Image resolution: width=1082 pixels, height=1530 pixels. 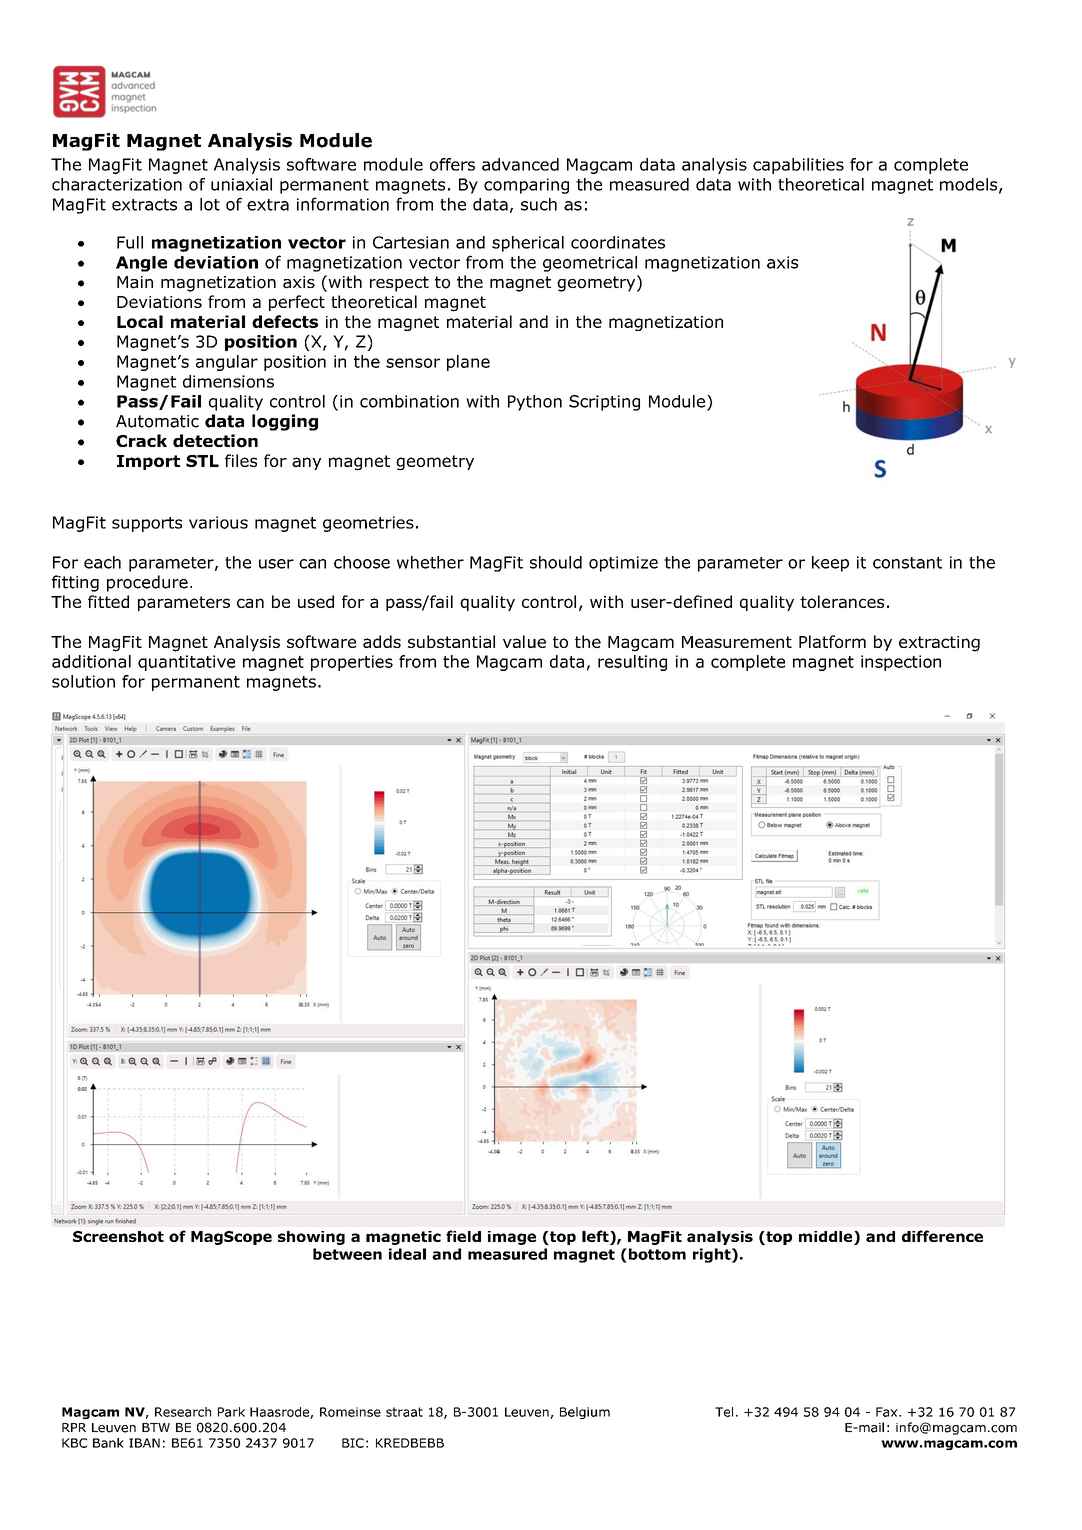 What do you see at coordinates (901, 663) in the screenshot?
I see `inspection` at bounding box center [901, 663].
